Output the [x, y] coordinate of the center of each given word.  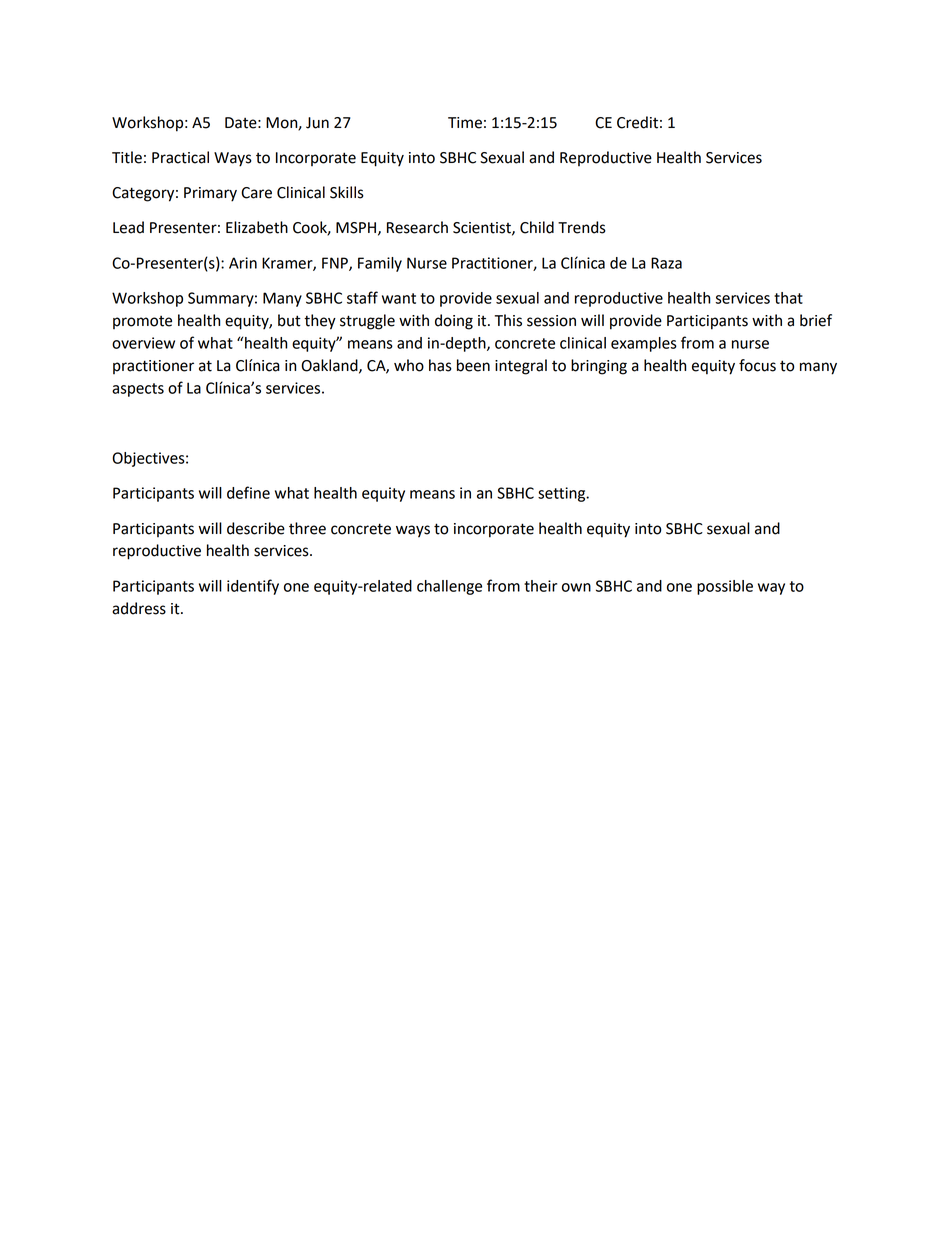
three [307, 528]
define [248, 492]
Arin [243, 263]
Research [417, 227]
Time [465, 123]
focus [757, 365]
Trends [582, 227]
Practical [180, 157]
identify [253, 587]
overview [143, 343]
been [473, 365]
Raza [666, 263]
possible [725, 587]
